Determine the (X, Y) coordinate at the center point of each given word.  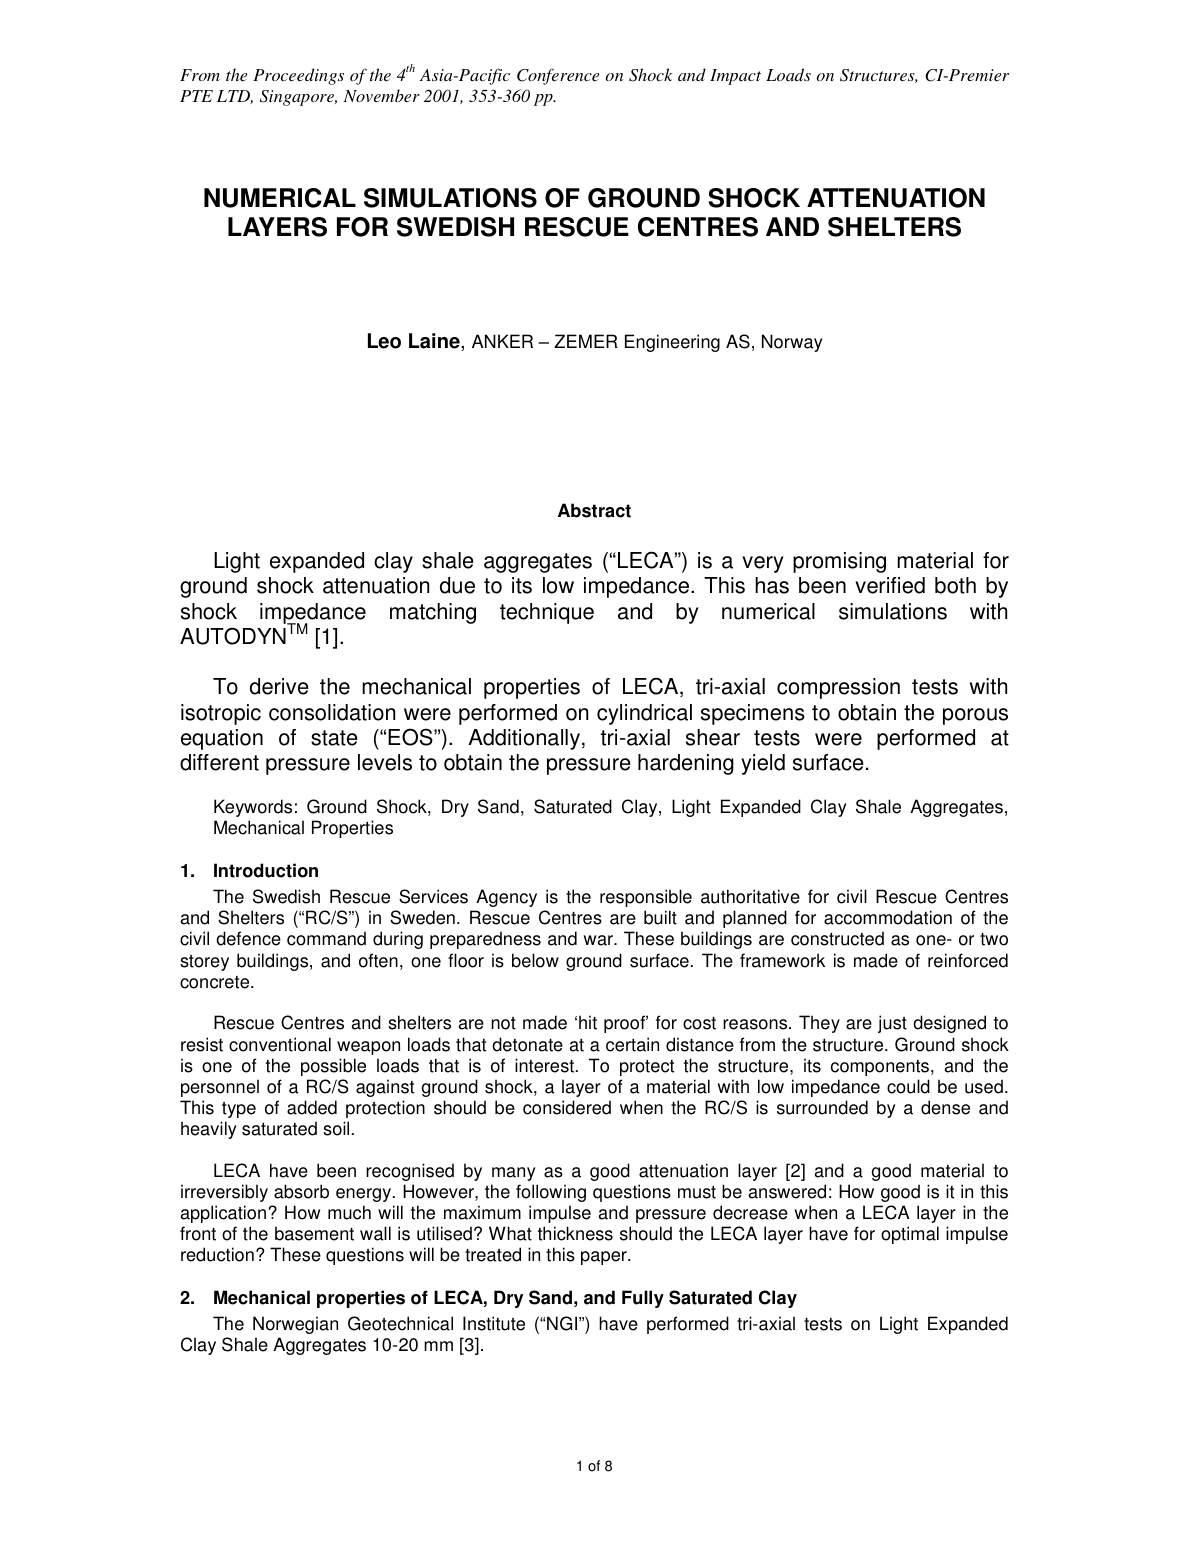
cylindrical (644, 714)
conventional (280, 1044)
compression (838, 688)
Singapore (298, 98)
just (892, 1024)
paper (605, 1258)
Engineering (672, 343)
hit (588, 1022)
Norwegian (295, 1325)
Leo (384, 341)
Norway (792, 343)
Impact (735, 77)
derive (279, 686)
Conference (558, 76)
